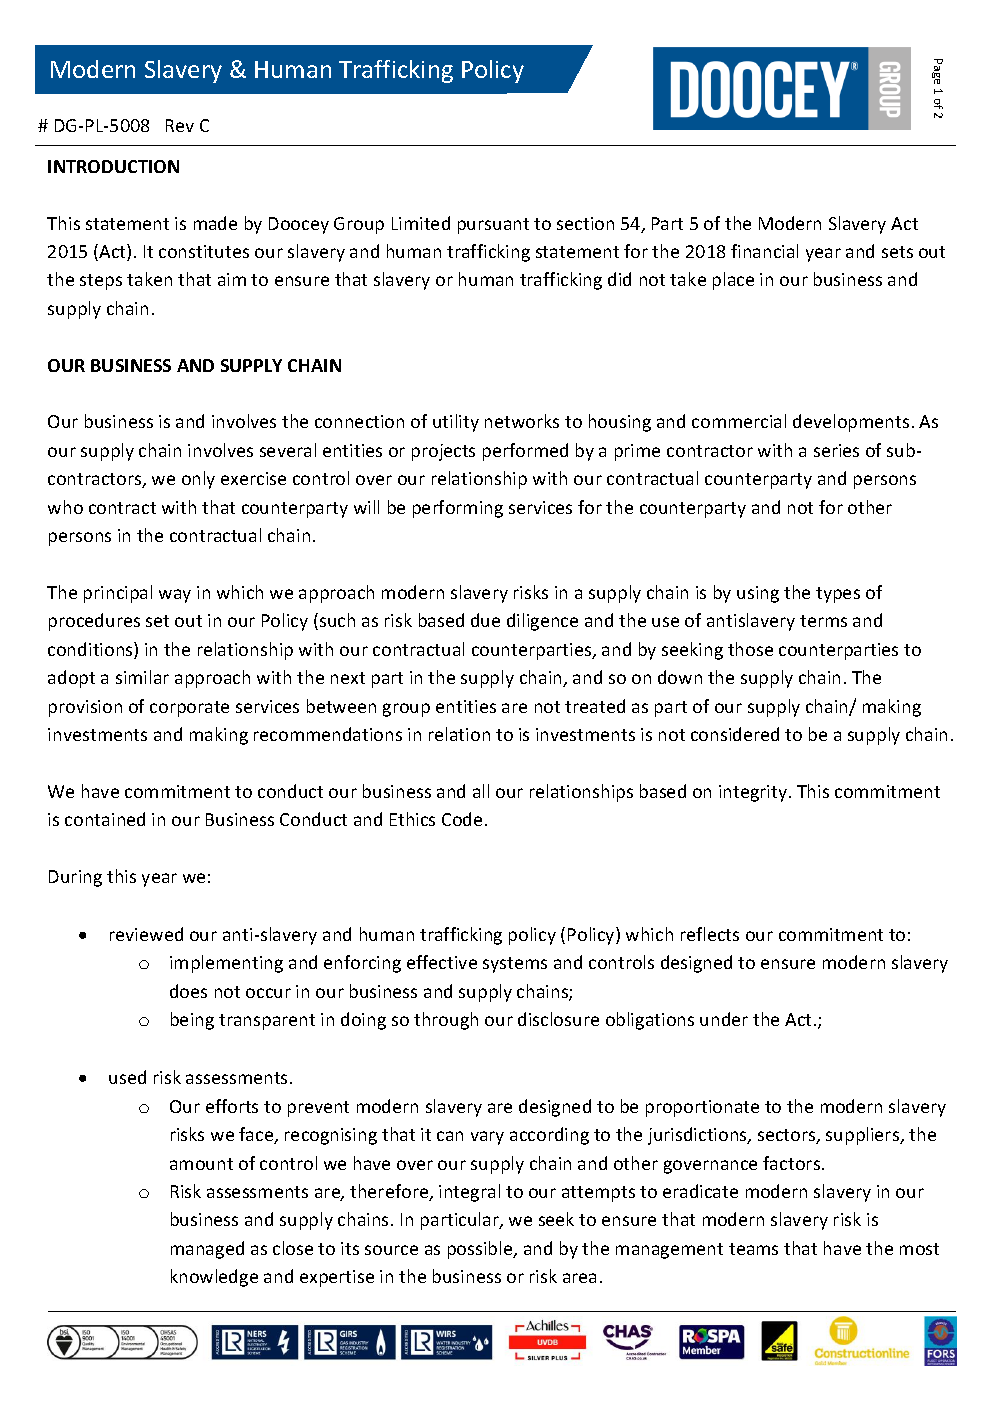 This screenshot has width=1004, height=1420. What do you see at coordinates (595, 706) in the screenshot?
I see `treated` at bounding box center [595, 706].
